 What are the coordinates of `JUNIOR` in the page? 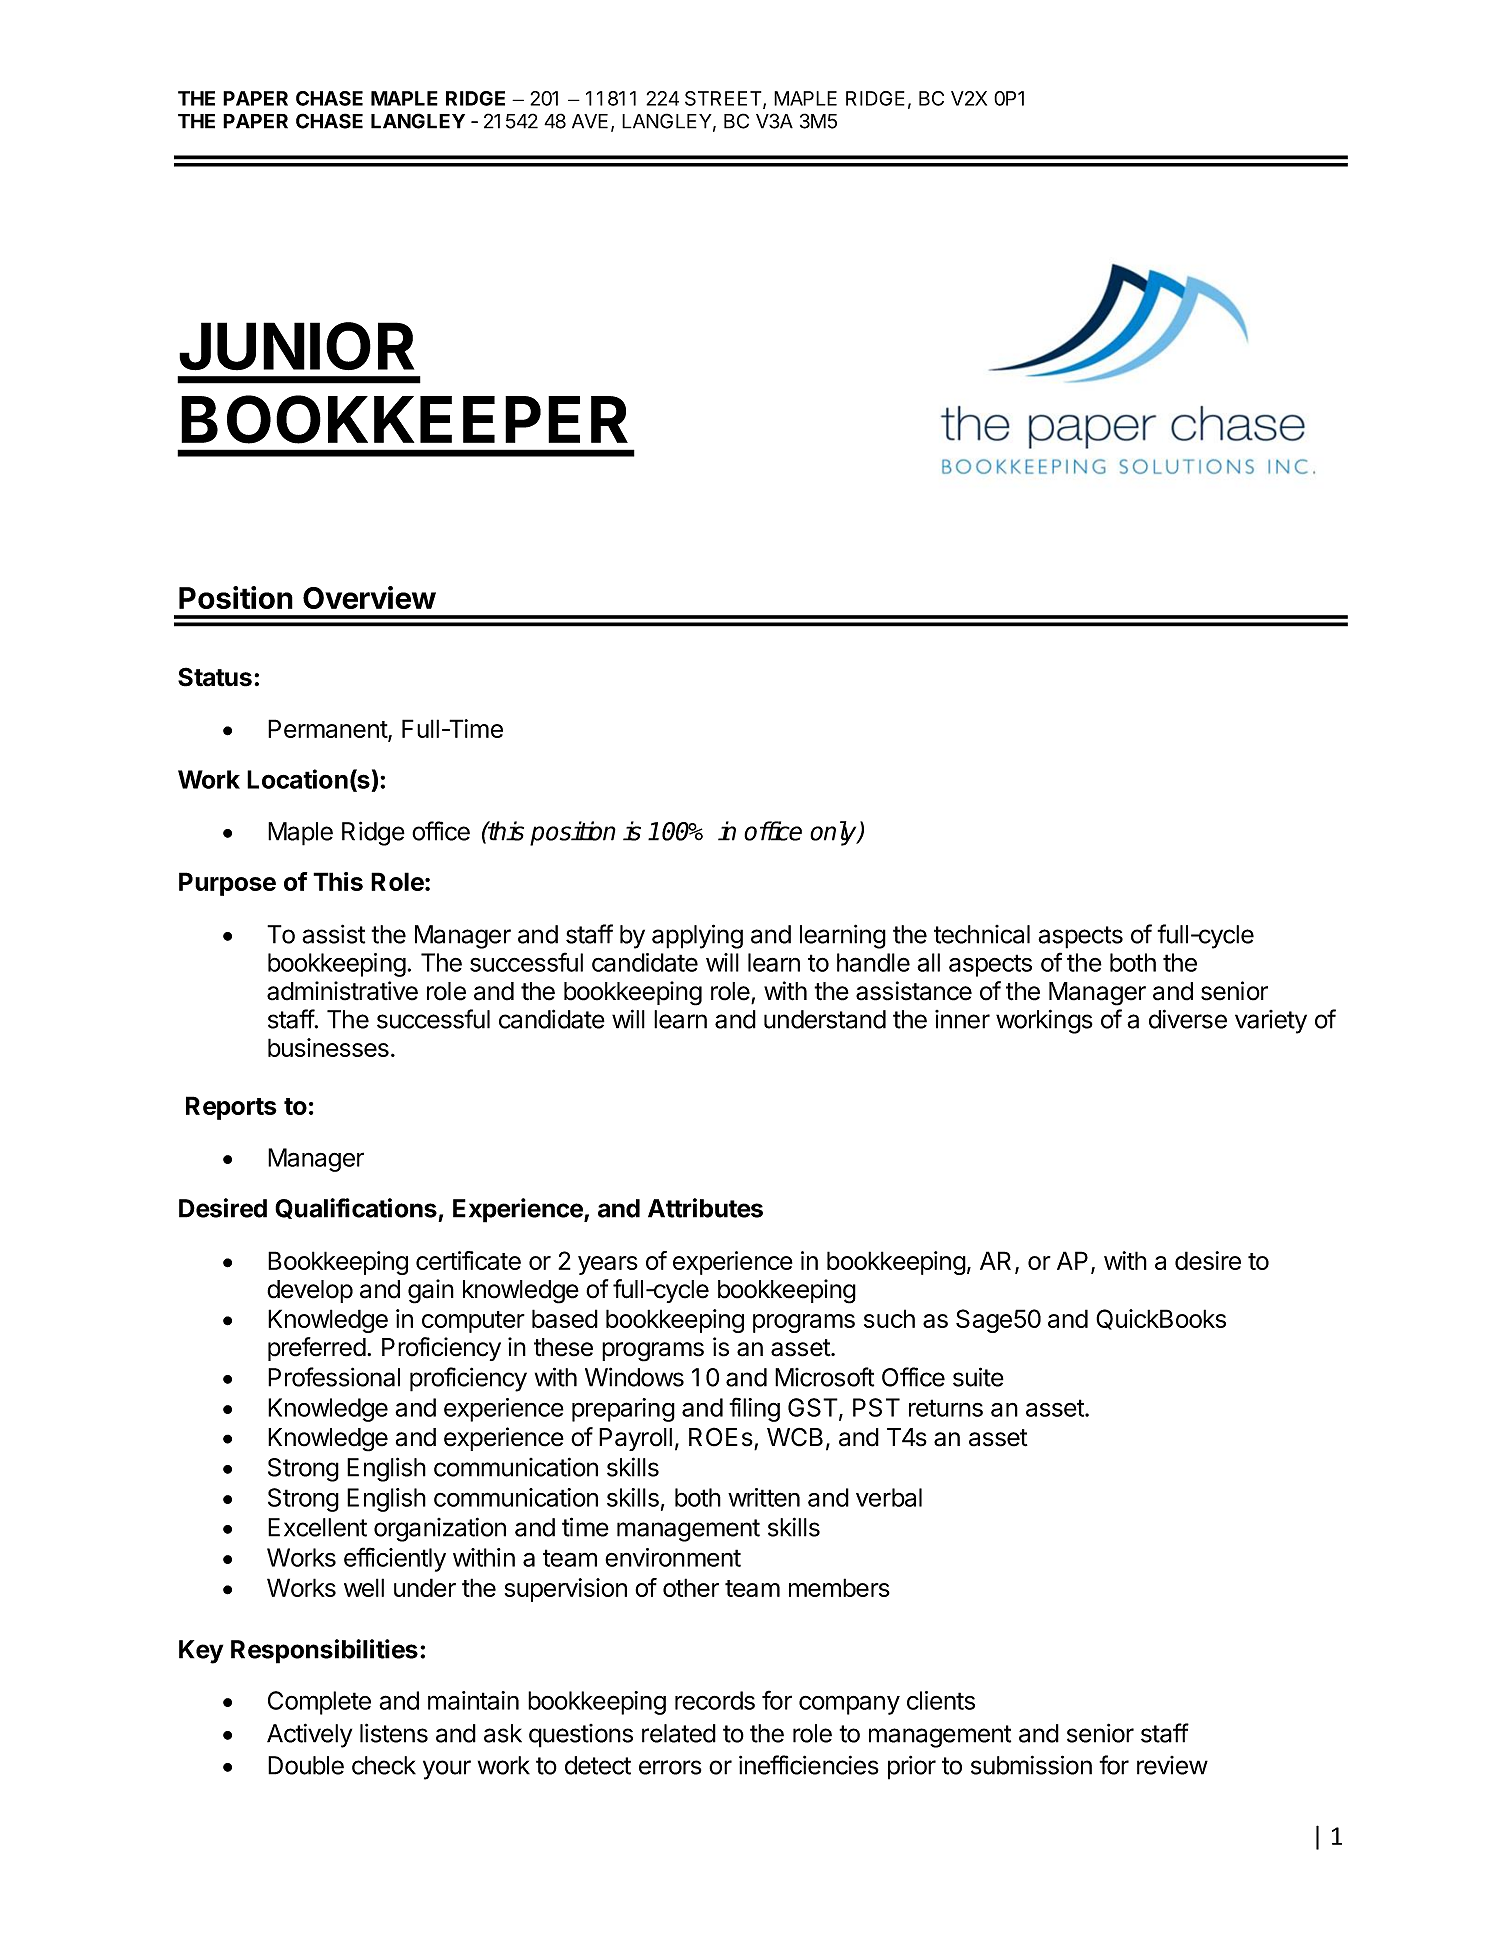 It's located at (296, 346).
